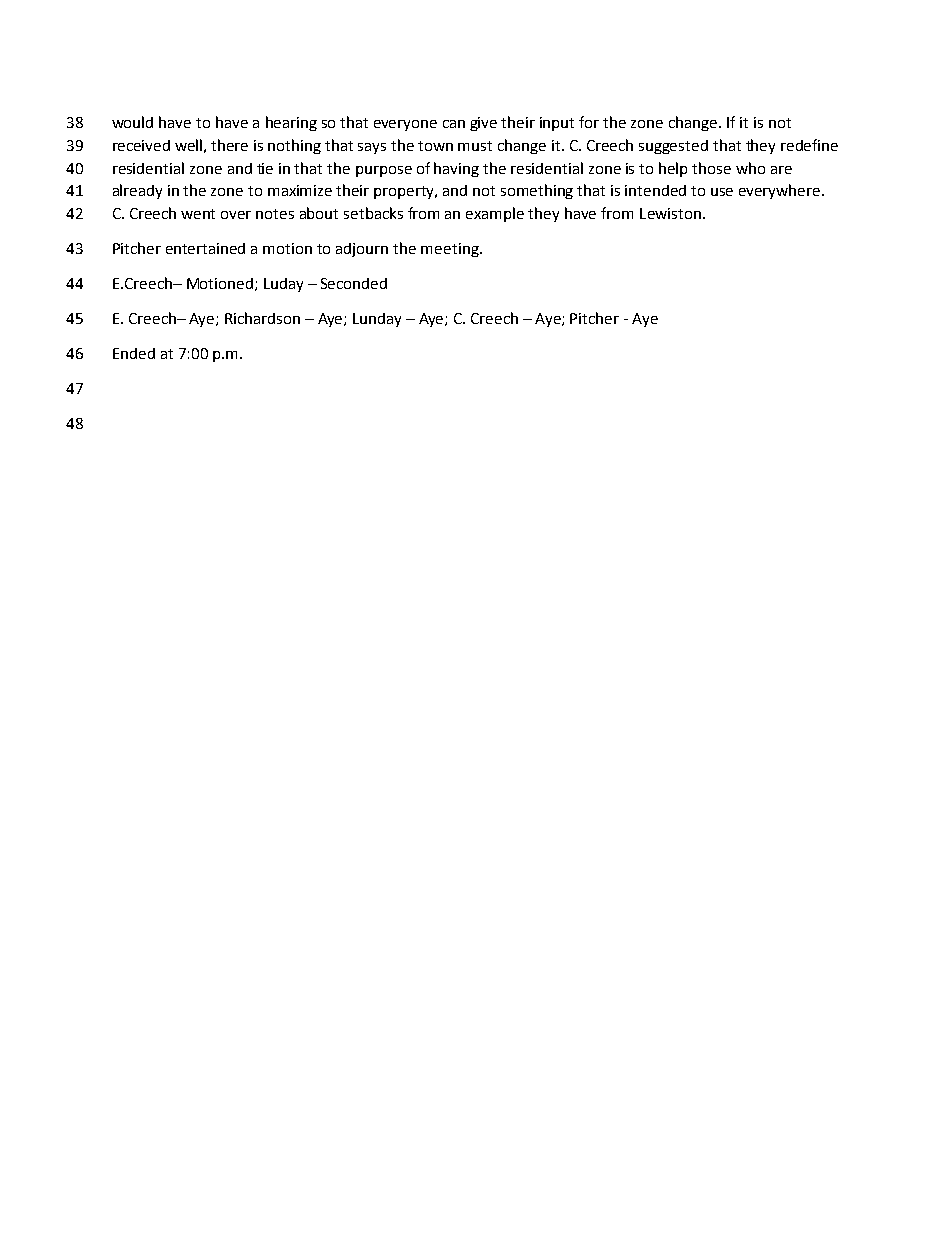 The height and width of the image is (1233, 952). I want to click on suggested, so click(673, 147).
